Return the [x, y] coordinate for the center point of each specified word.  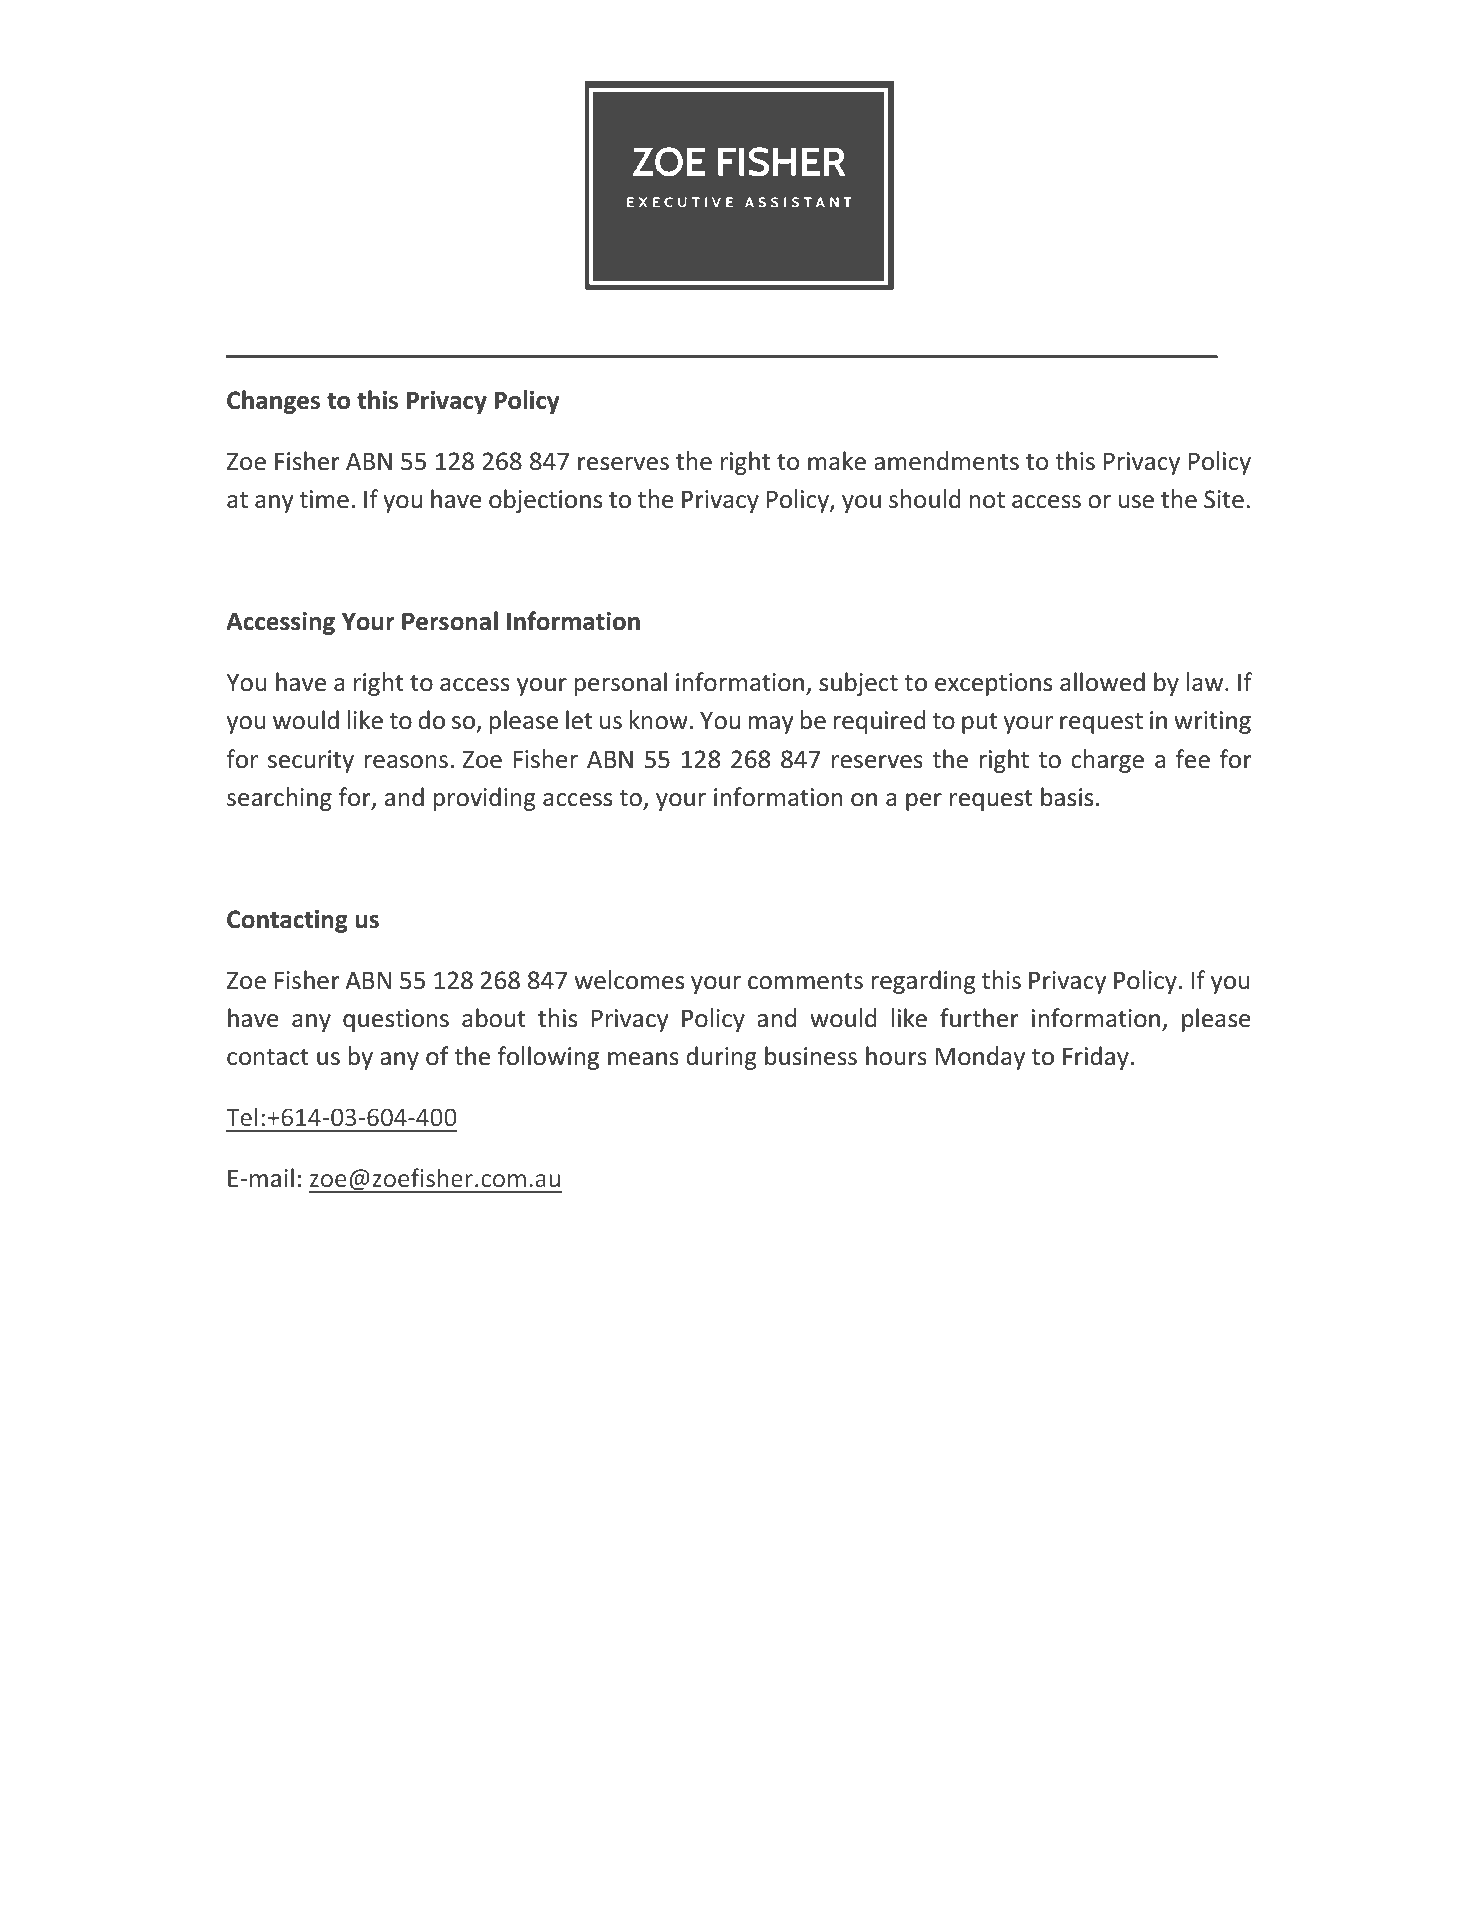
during [721, 1058]
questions [396, 1020]
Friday [1096, 1058]
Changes [273, 402]
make [837, 461]
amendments [946, 461]
